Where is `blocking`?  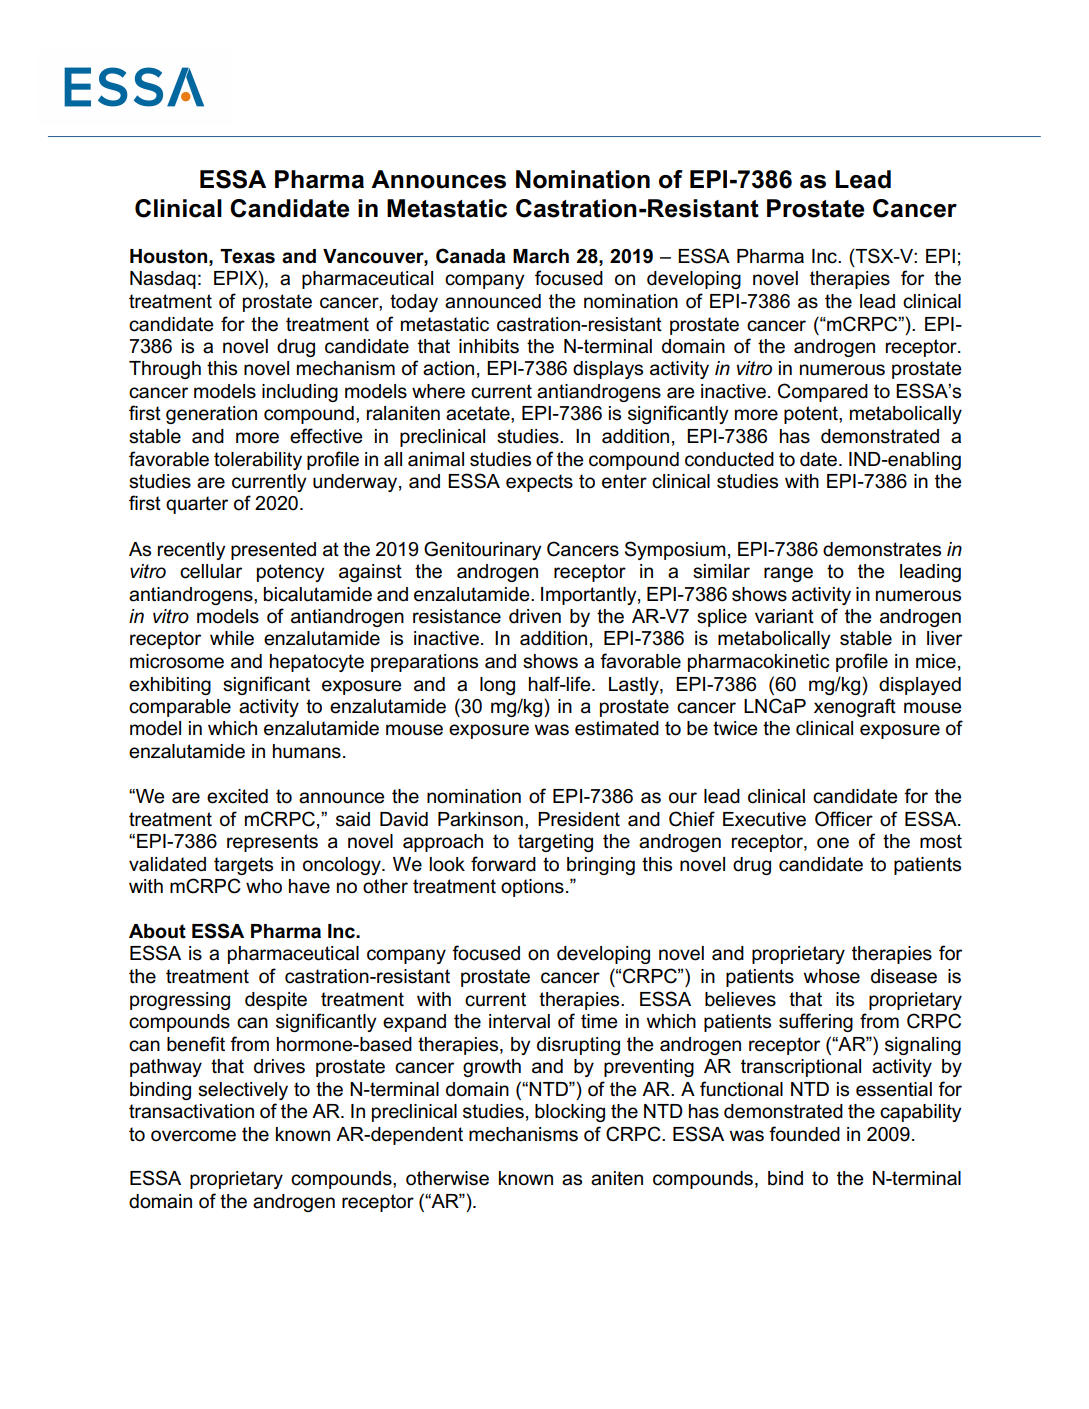 blocking is located at coordinates (570, 1113).
